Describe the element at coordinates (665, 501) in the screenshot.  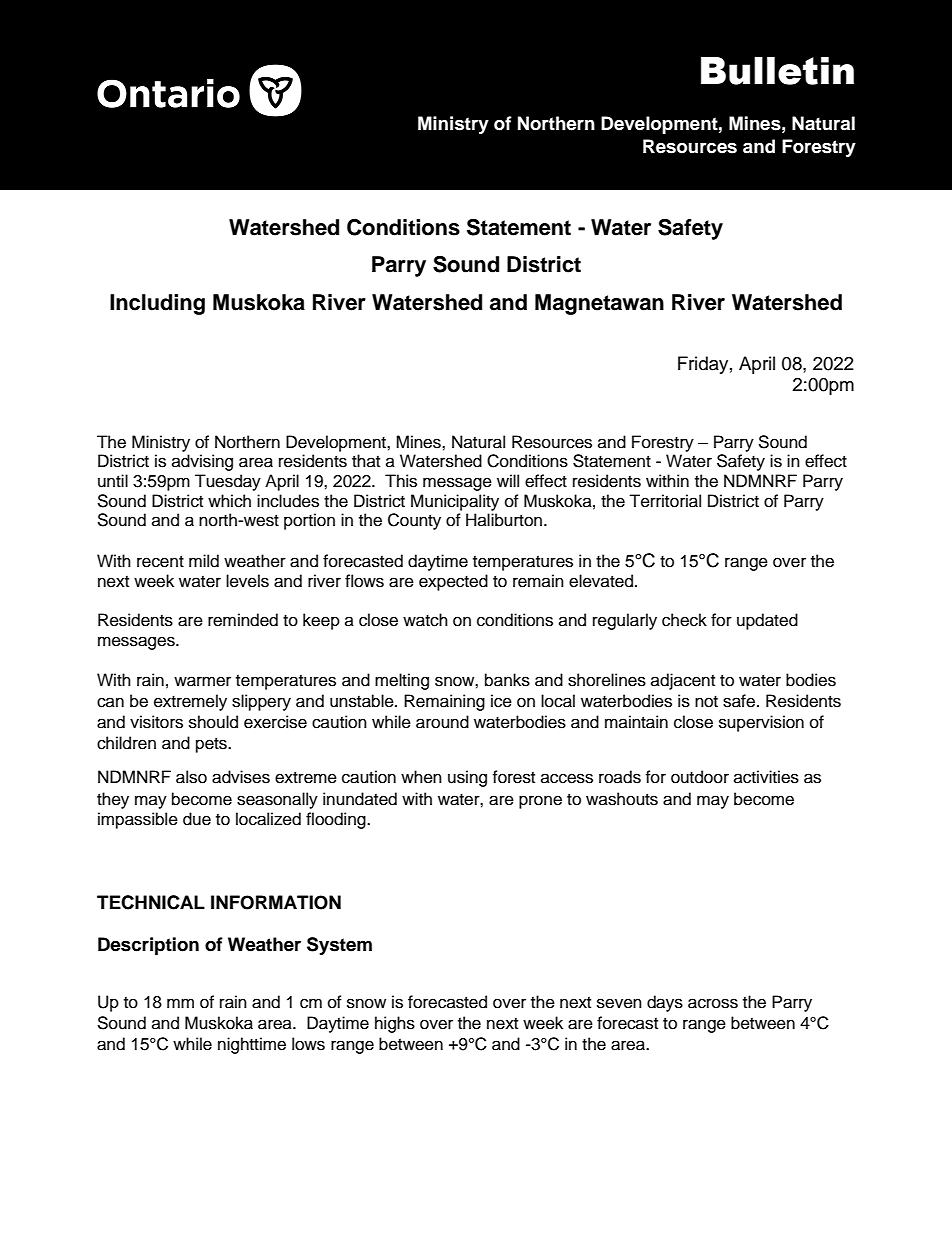
I see `Territorial` at that location.
